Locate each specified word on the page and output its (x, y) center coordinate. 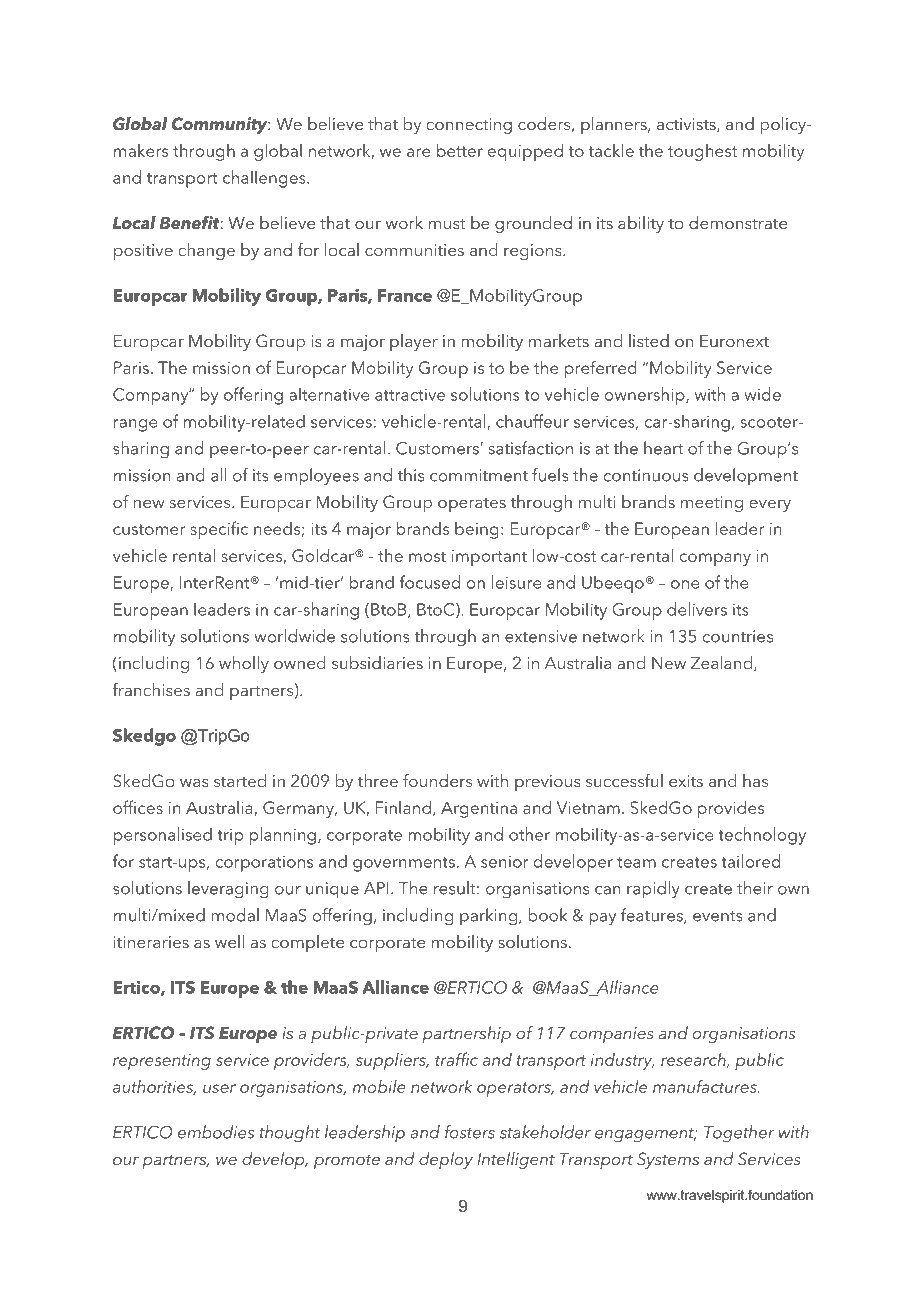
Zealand (721, 662)
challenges (265, 179)
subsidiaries (377, 662)
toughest (702, 152)
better (460, 150)
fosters (470, 1132)
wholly (244, 664)
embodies (216, 1132)
